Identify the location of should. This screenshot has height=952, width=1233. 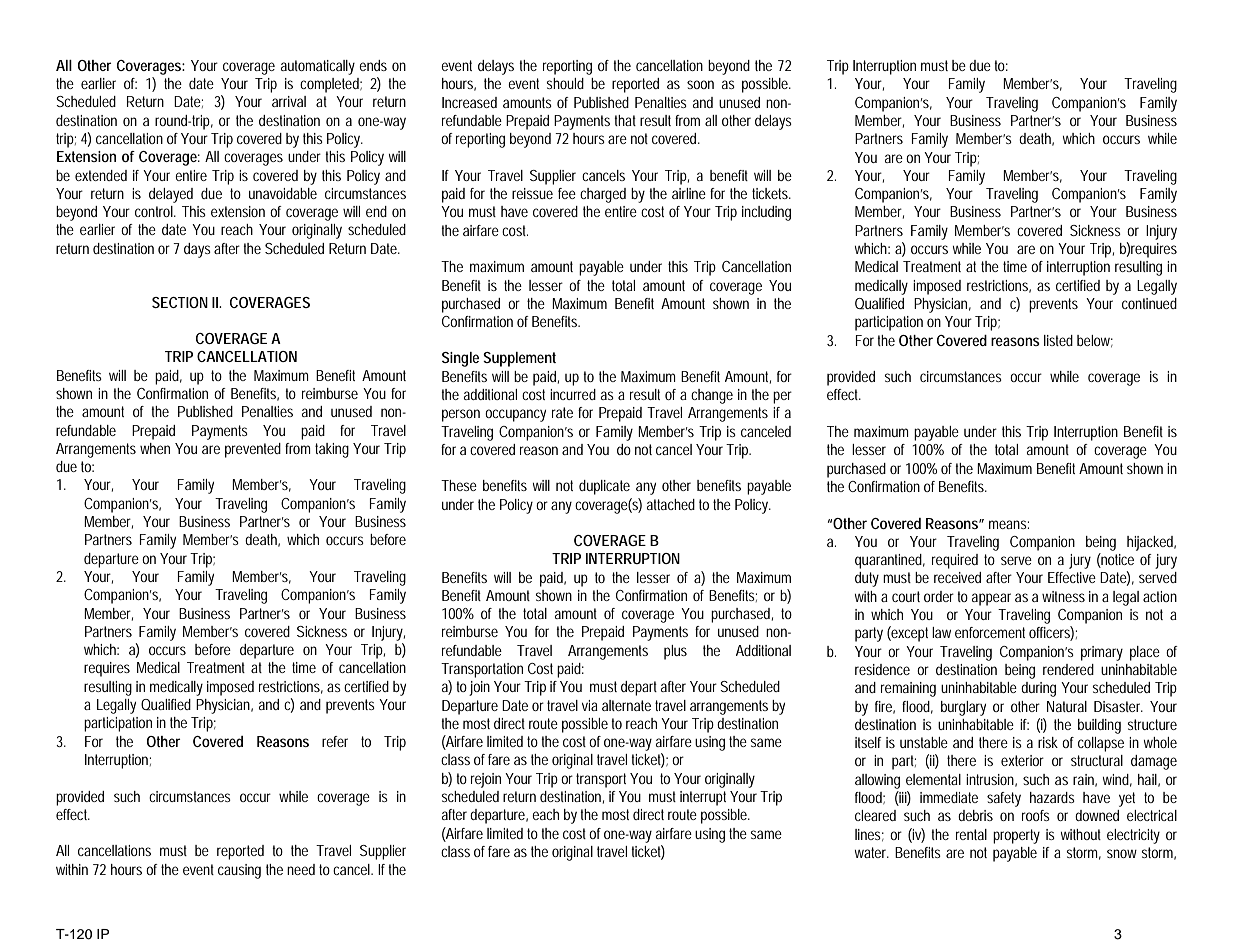
(565, 83).
